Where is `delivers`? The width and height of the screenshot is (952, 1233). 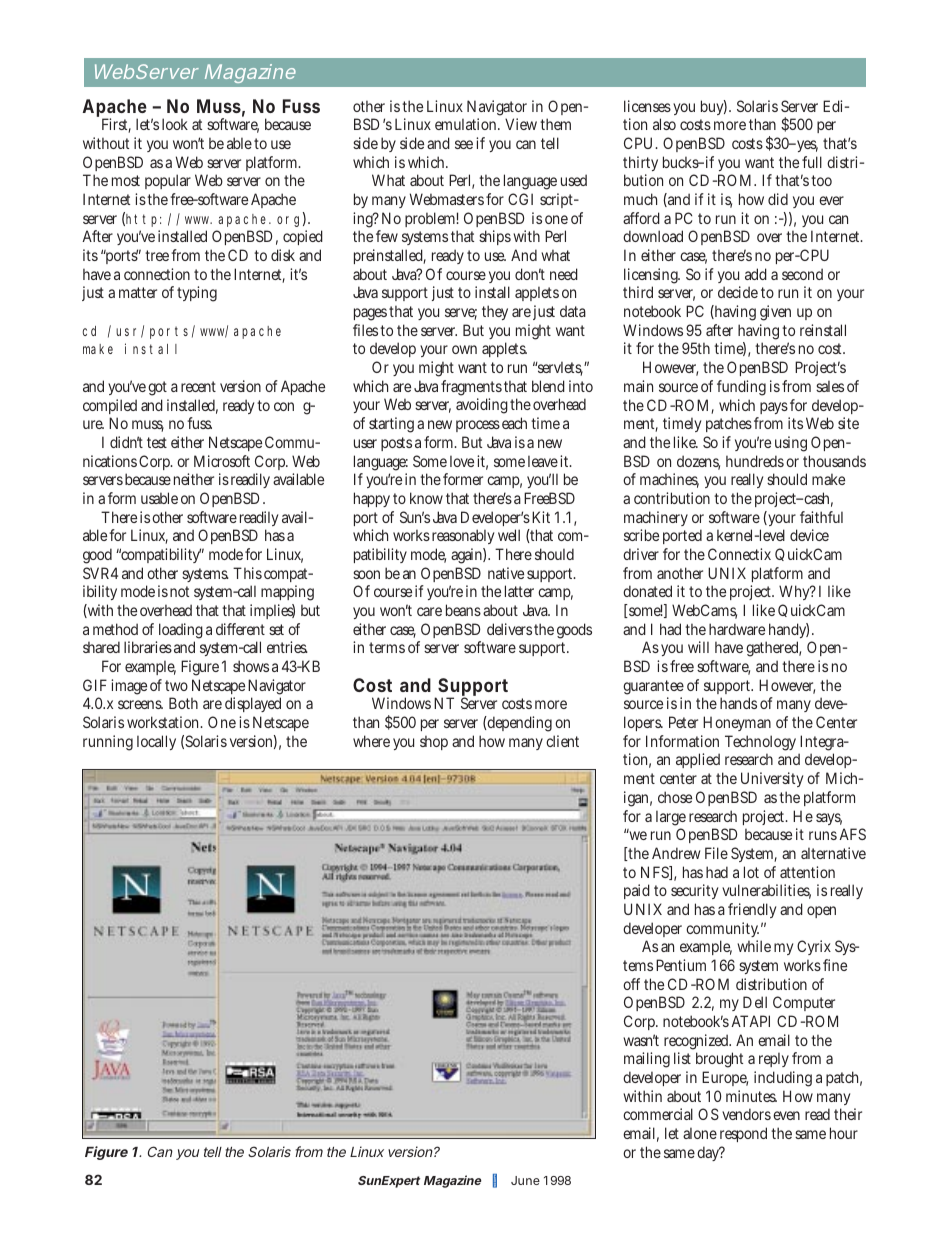
delivers is located at coordinates (509, 629).
